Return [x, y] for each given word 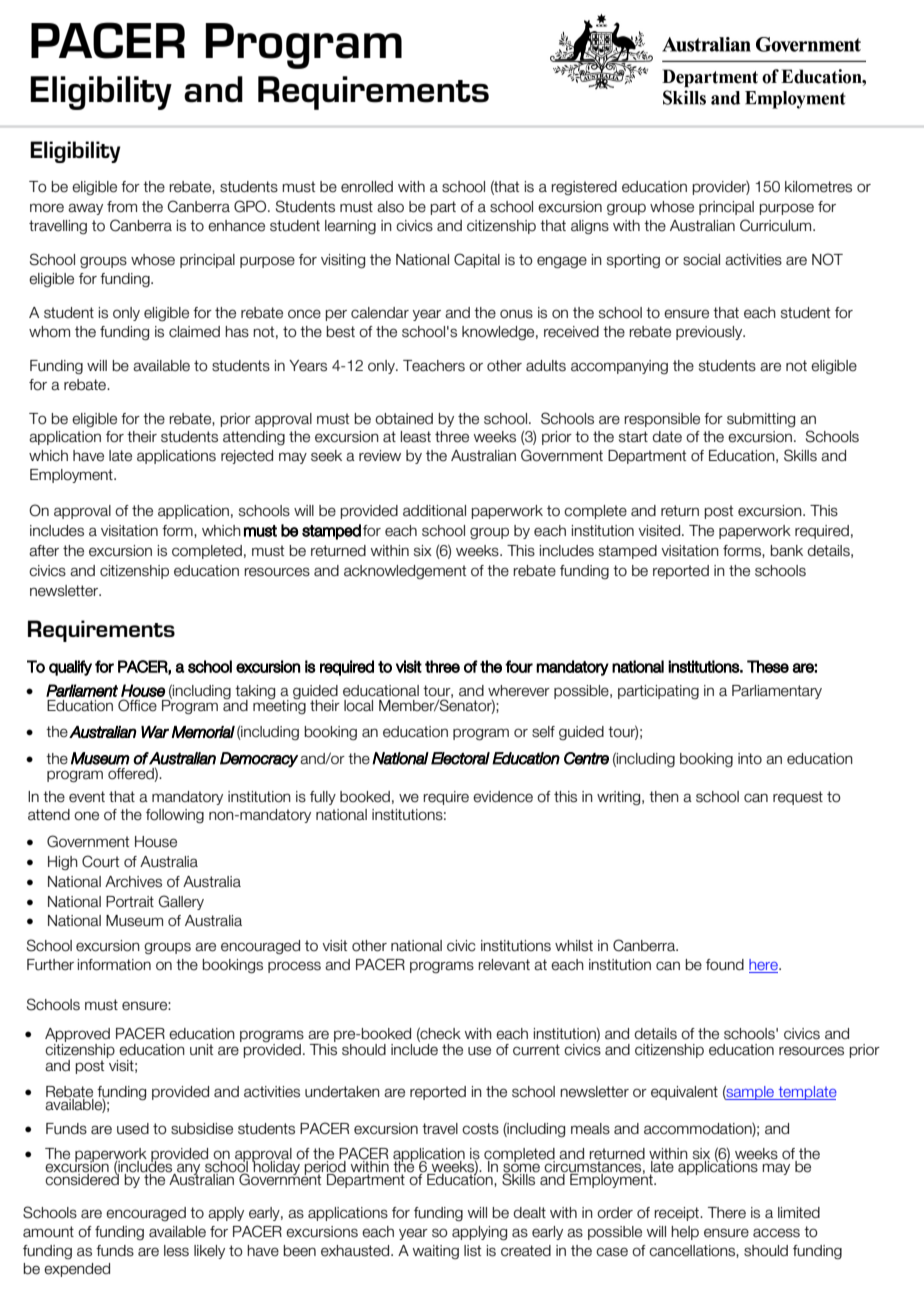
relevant [504, 965]
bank [787, 551]
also [390, 207]
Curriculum [777, 225]
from [122, 207]
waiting [436, 1252]
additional [434, 511]
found [725, 965]
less [176, 1251]
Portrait [130, 902]
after [44, 551]
